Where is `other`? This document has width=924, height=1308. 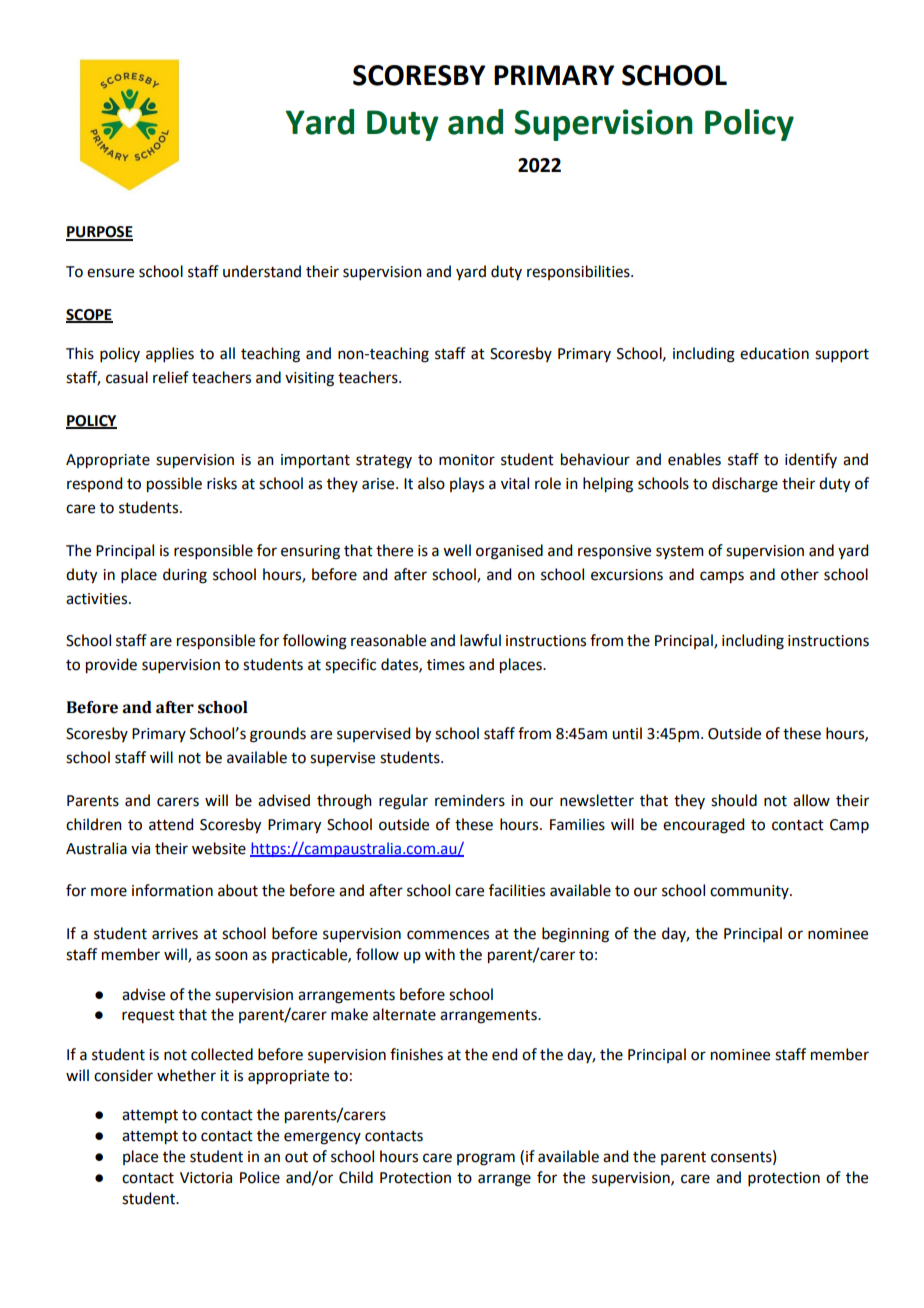 other is located at coordinates (800, 574).
